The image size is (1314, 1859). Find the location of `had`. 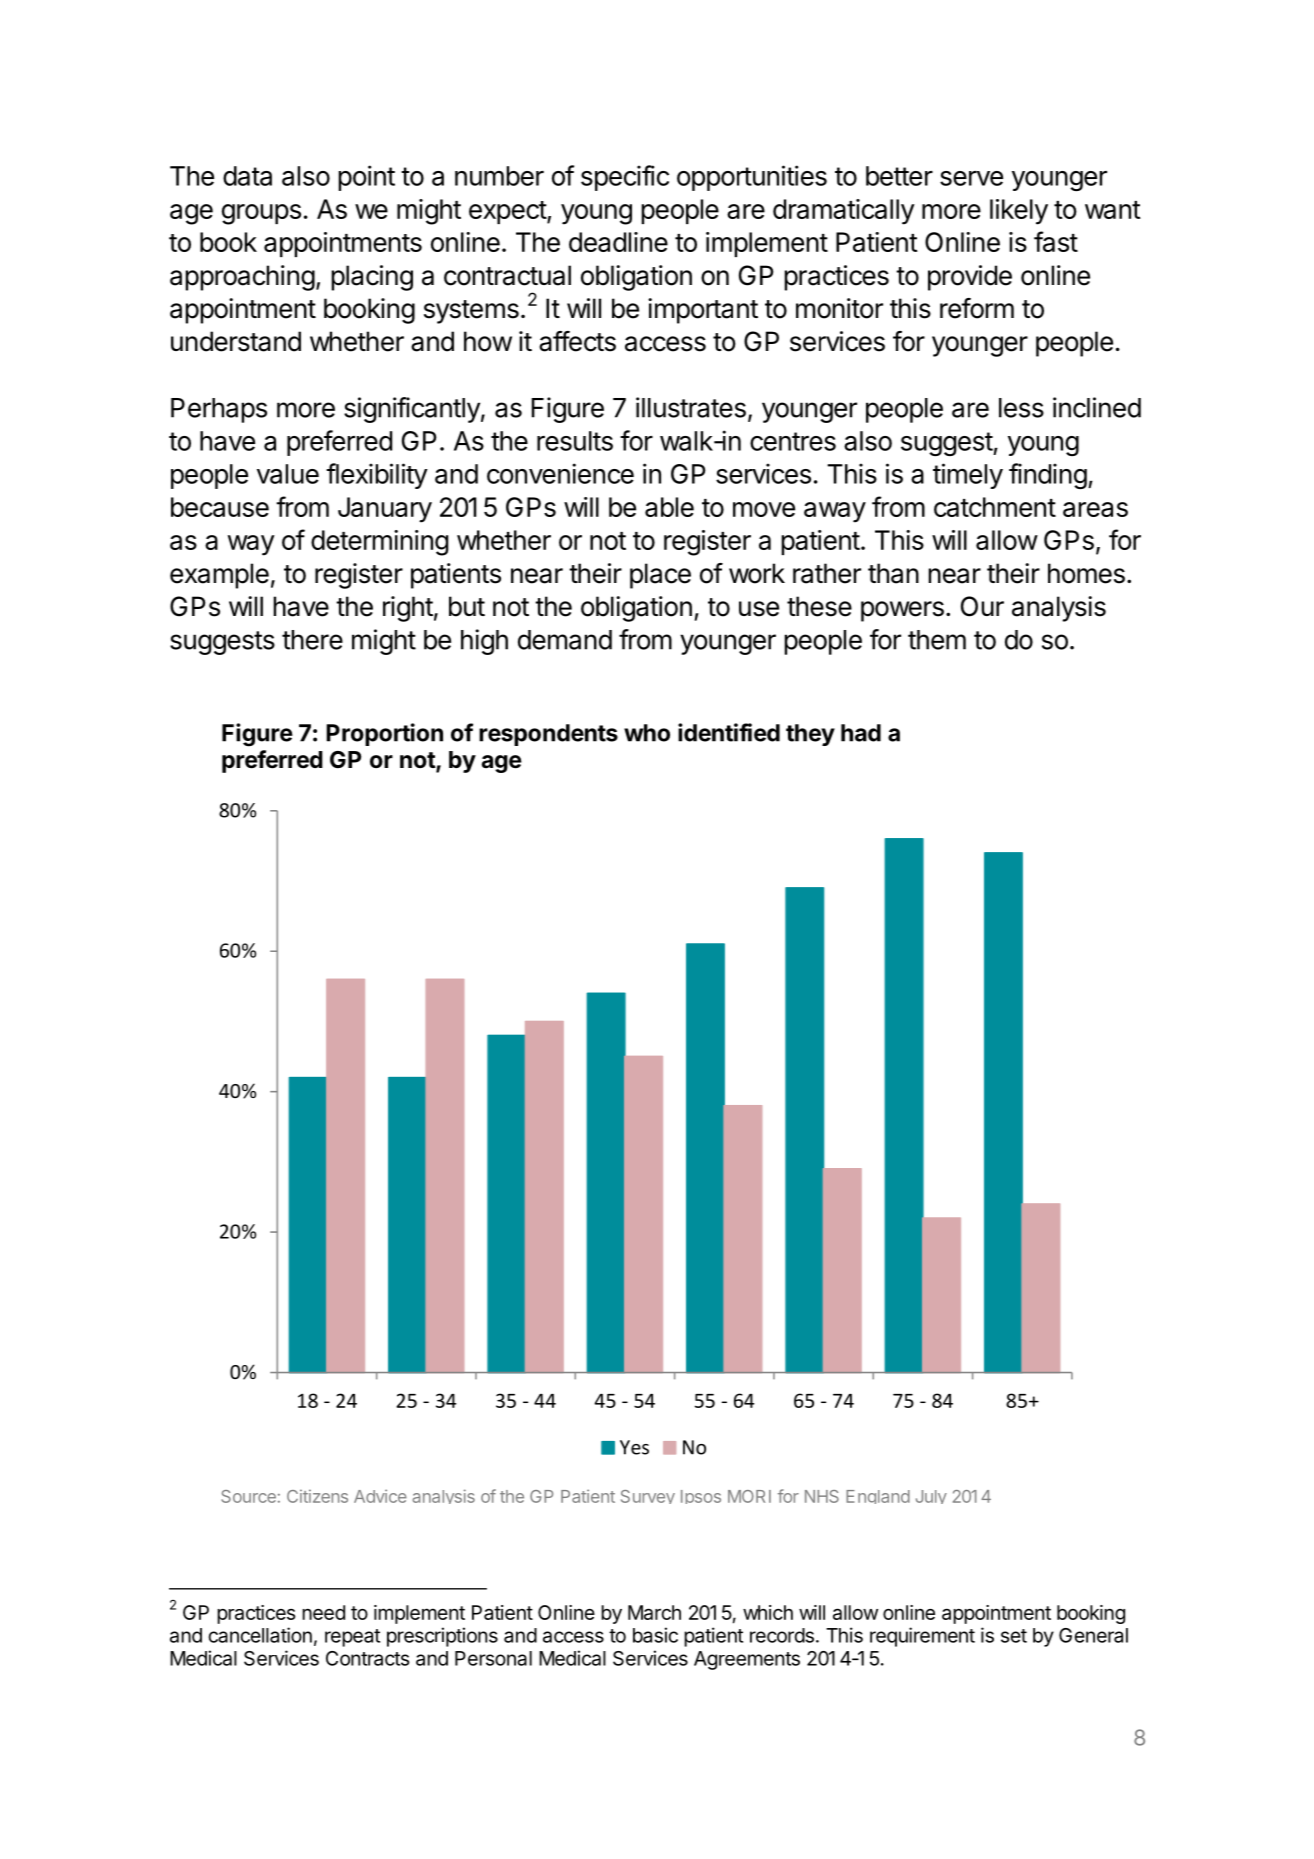

had is located at coordinates (861, 733).
